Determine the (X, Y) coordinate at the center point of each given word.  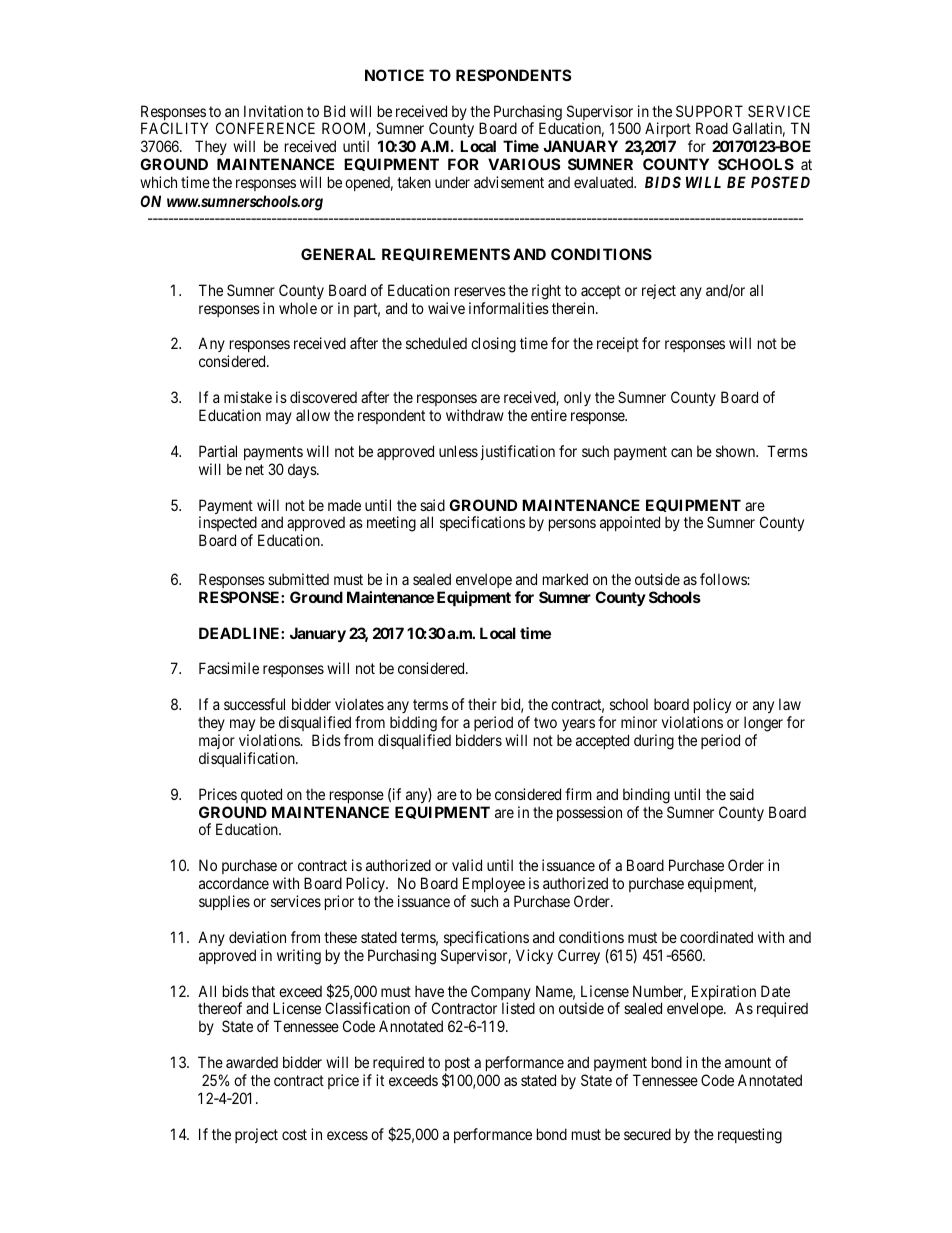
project (256, 1135)
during (654, 742)
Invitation (273, 111)
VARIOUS (524, 164)
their (482, 704)
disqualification (248, 759)
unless (458, 451)
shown (737, 451)
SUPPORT (709, 111)
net (255, 469)
